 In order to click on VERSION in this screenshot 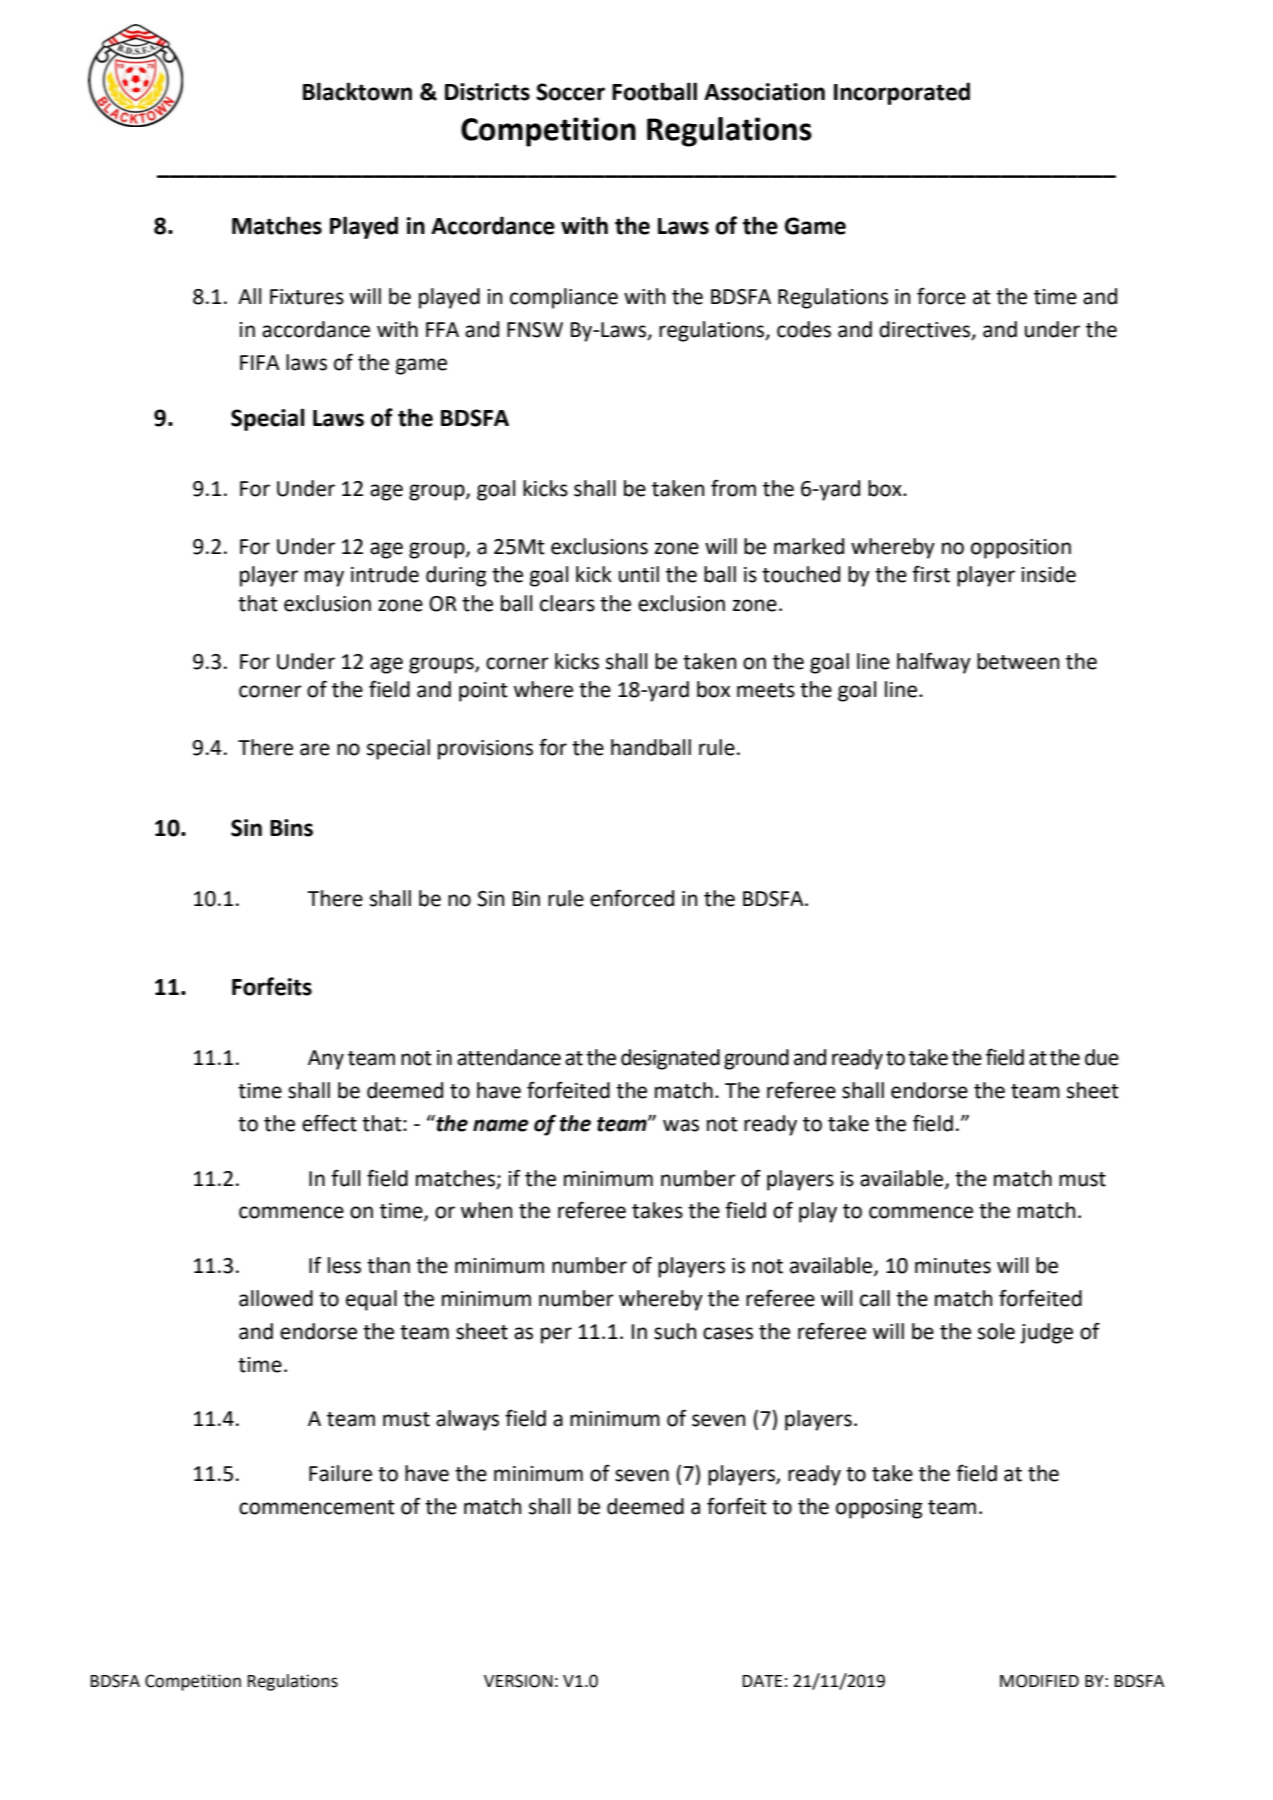, I will do `click(518, 1681)`.
